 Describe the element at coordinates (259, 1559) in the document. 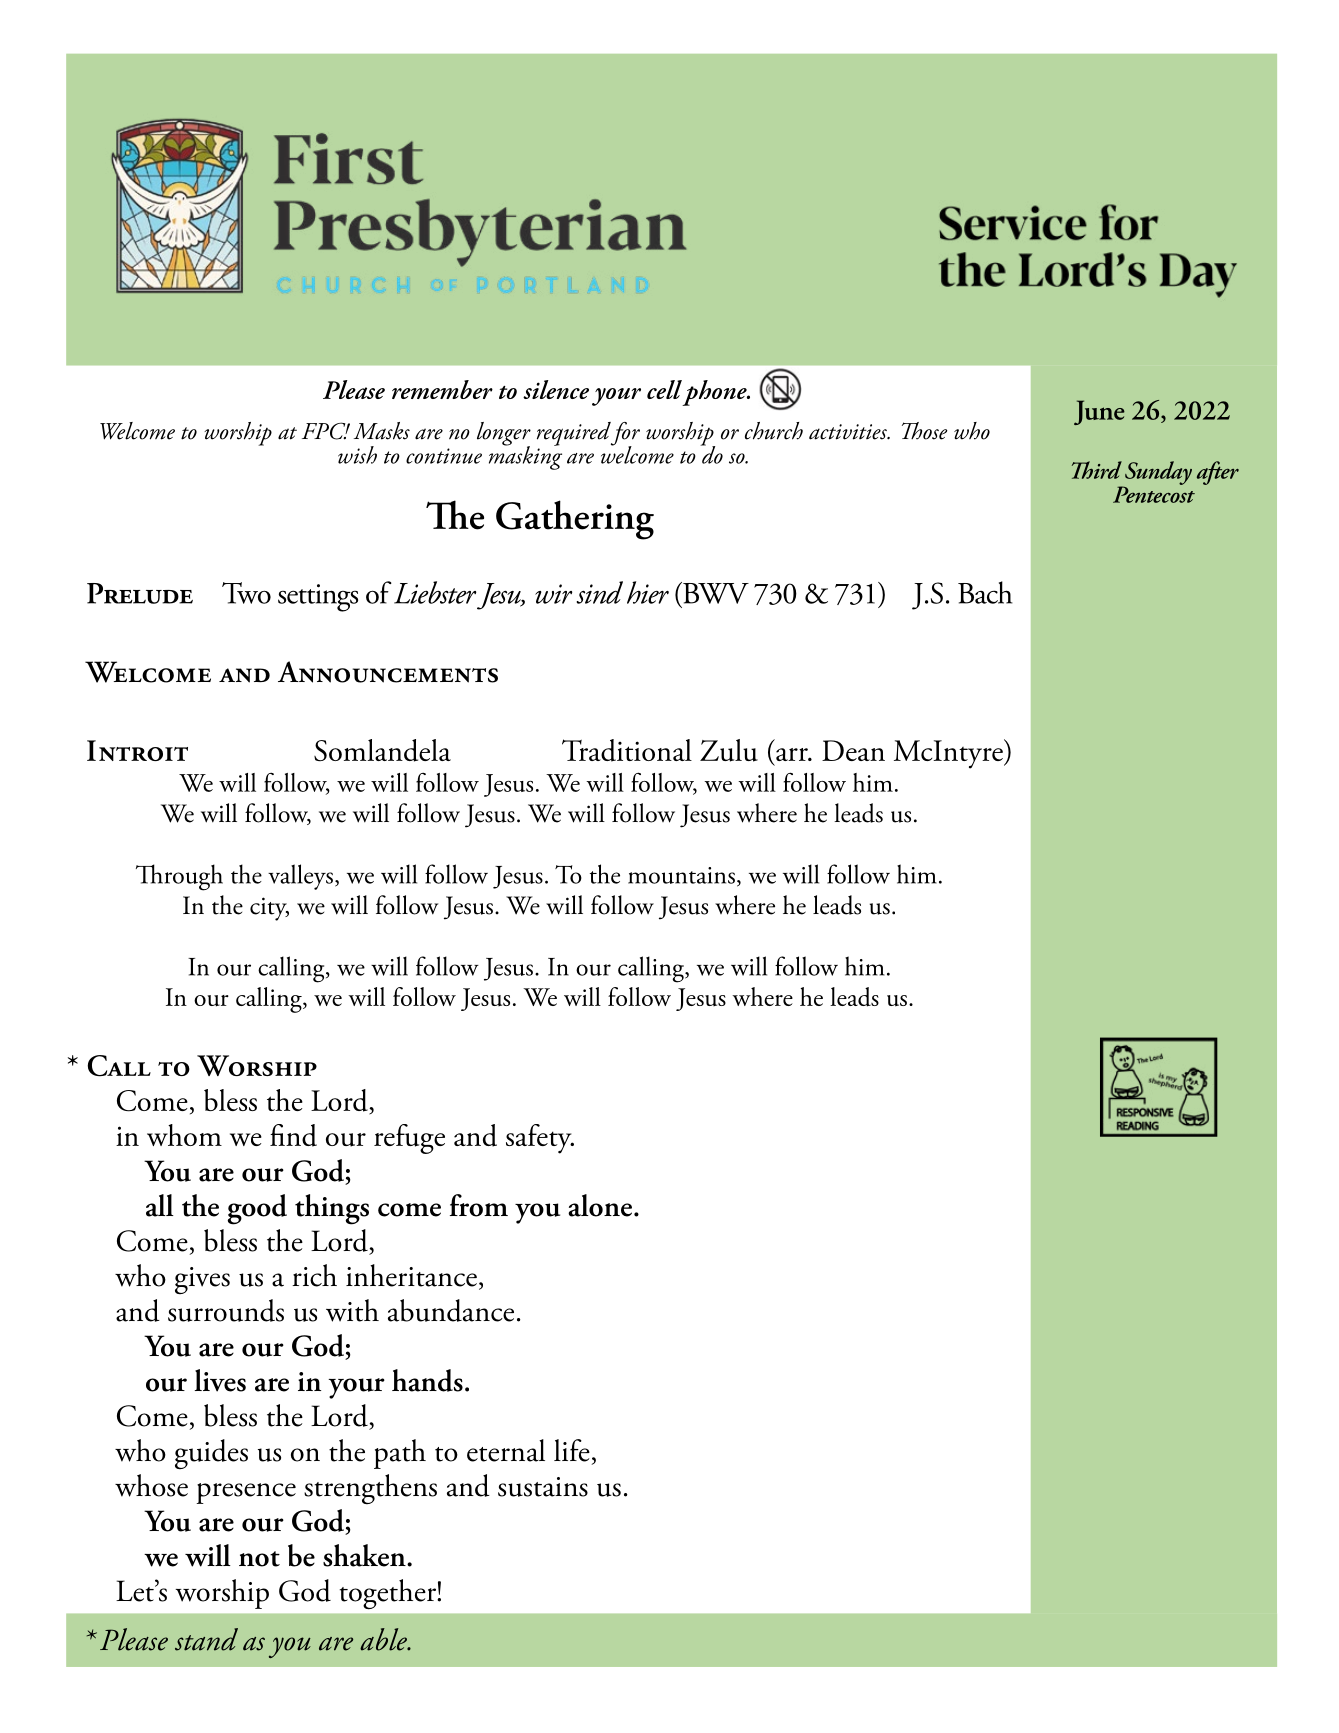

I see `not` at that location.
